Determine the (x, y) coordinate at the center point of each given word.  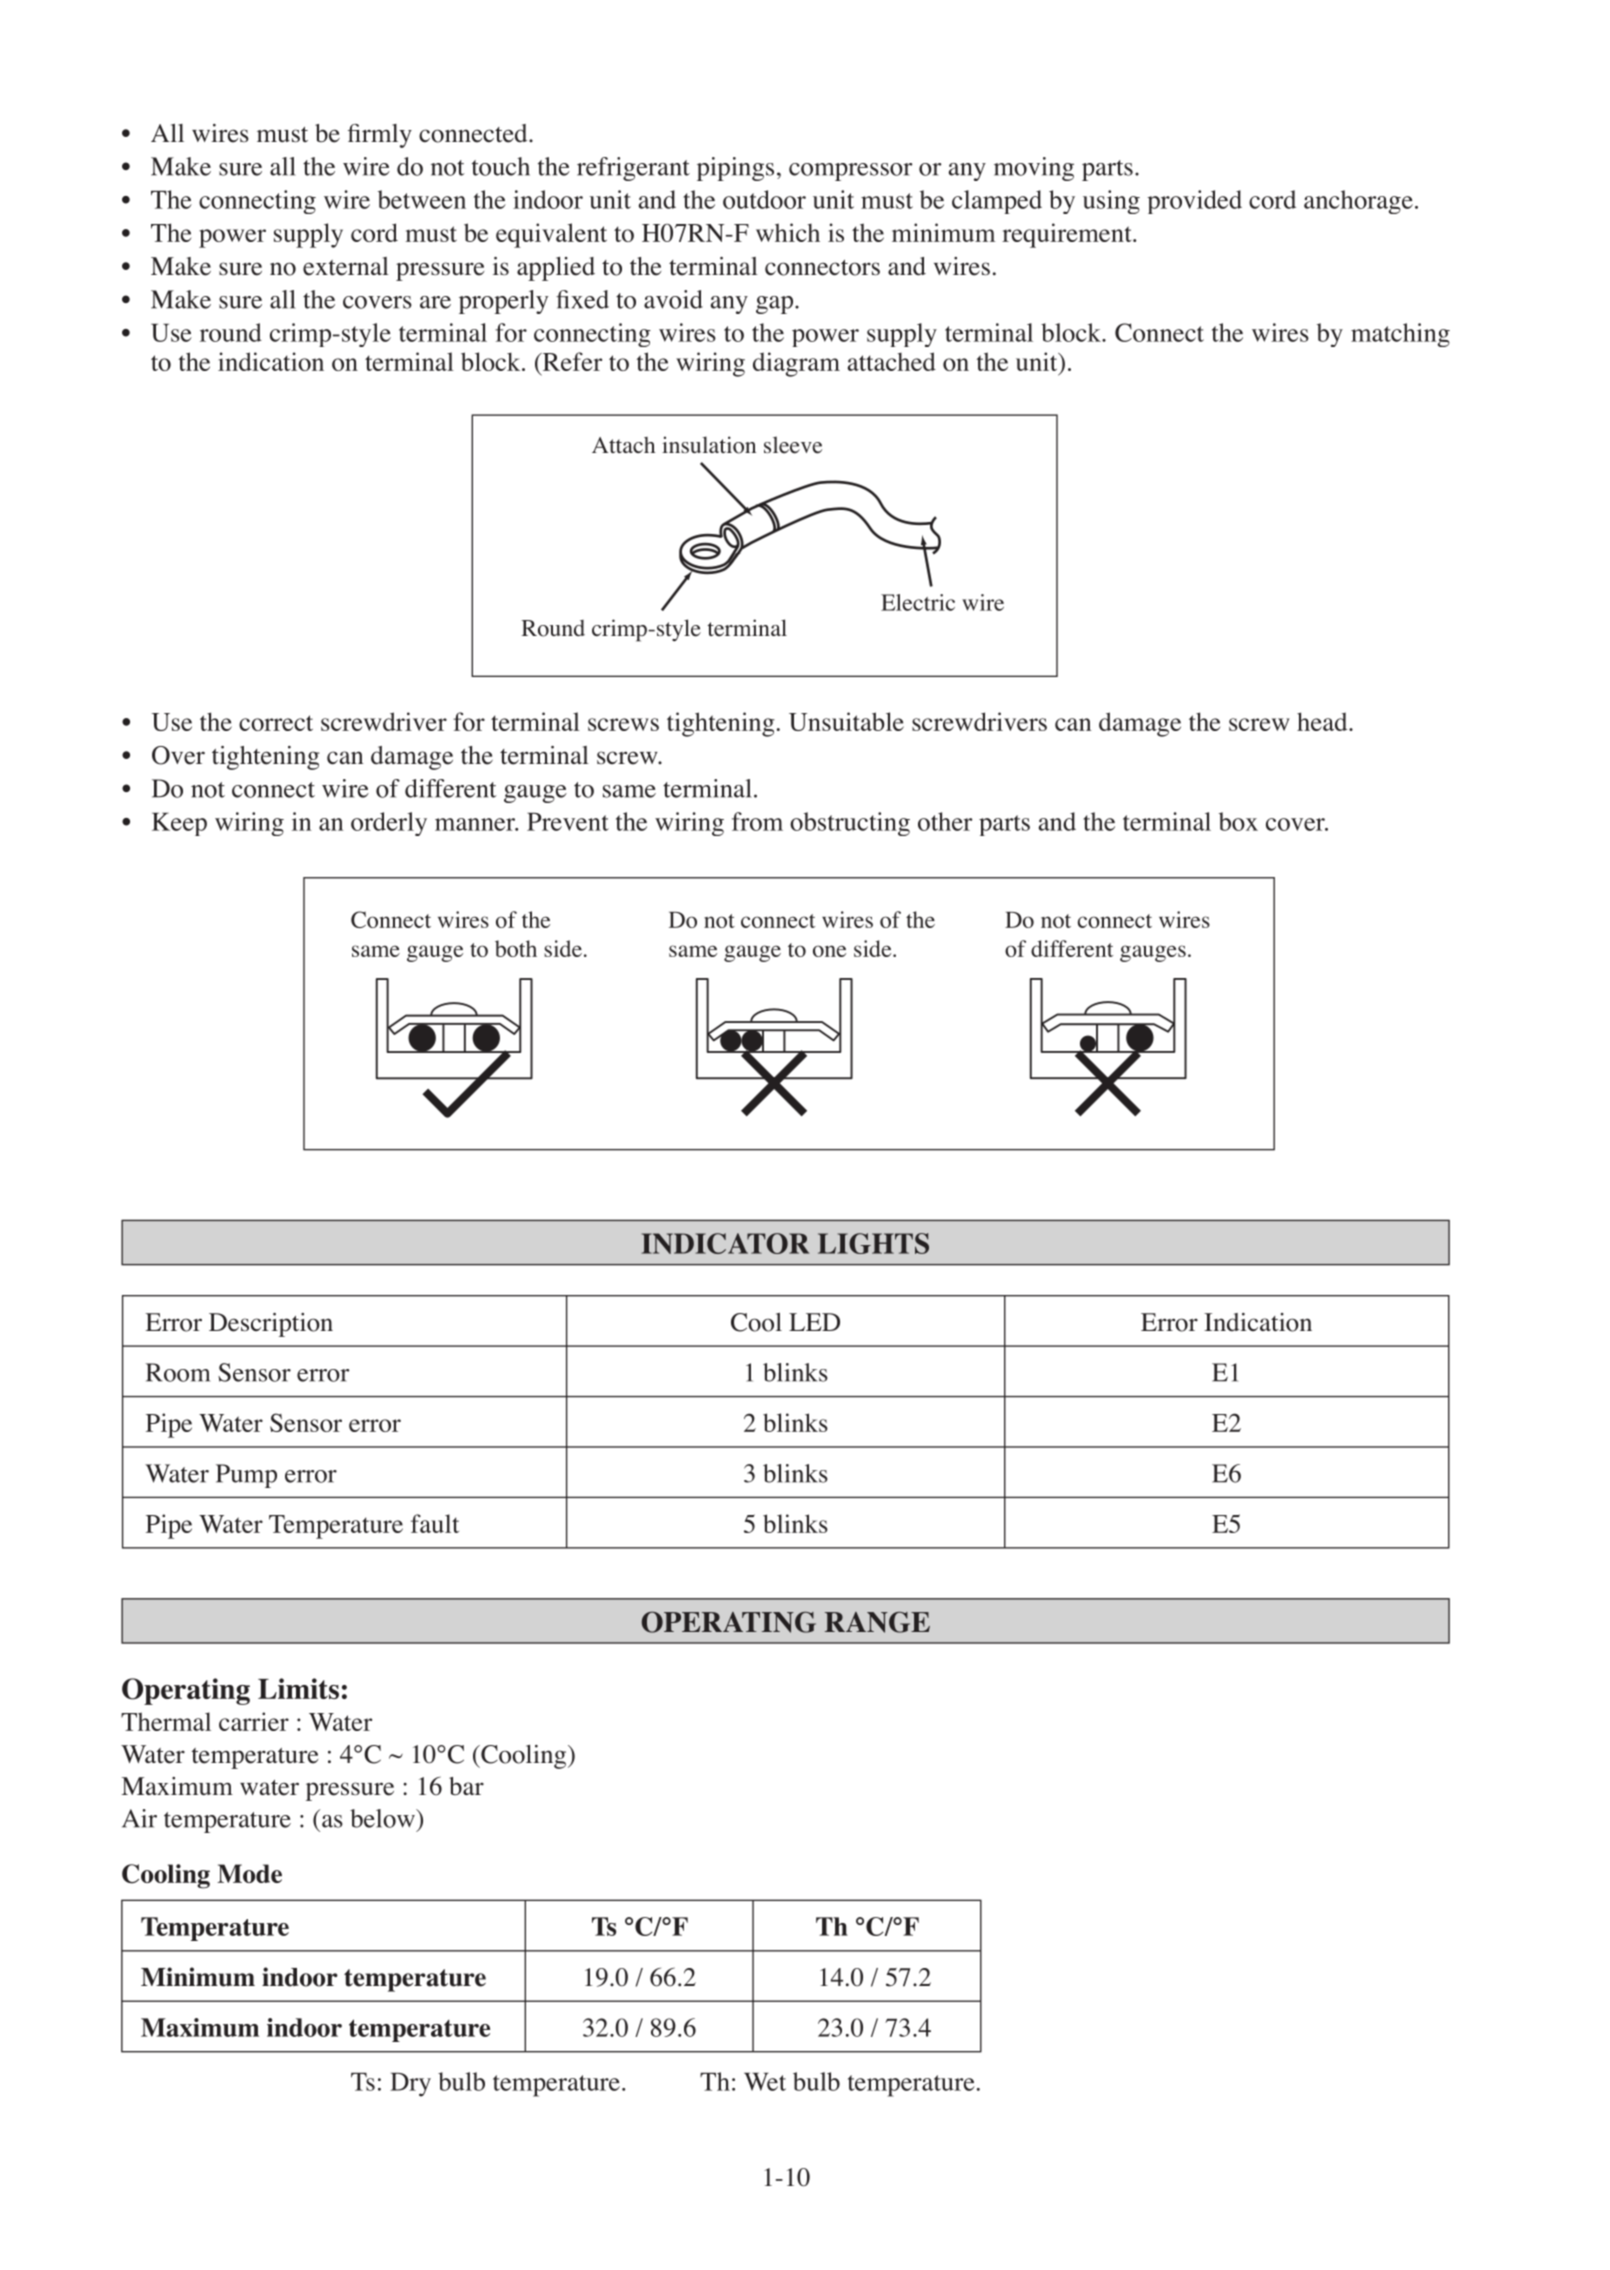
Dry (410, 2085)
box (1238, 821)
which (788, 232)
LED (814, 1322)
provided (1194, 202)
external (346, 266)
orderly (389, 824)
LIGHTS (873, 1243)
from (757, 821)
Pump (246, 1476)
